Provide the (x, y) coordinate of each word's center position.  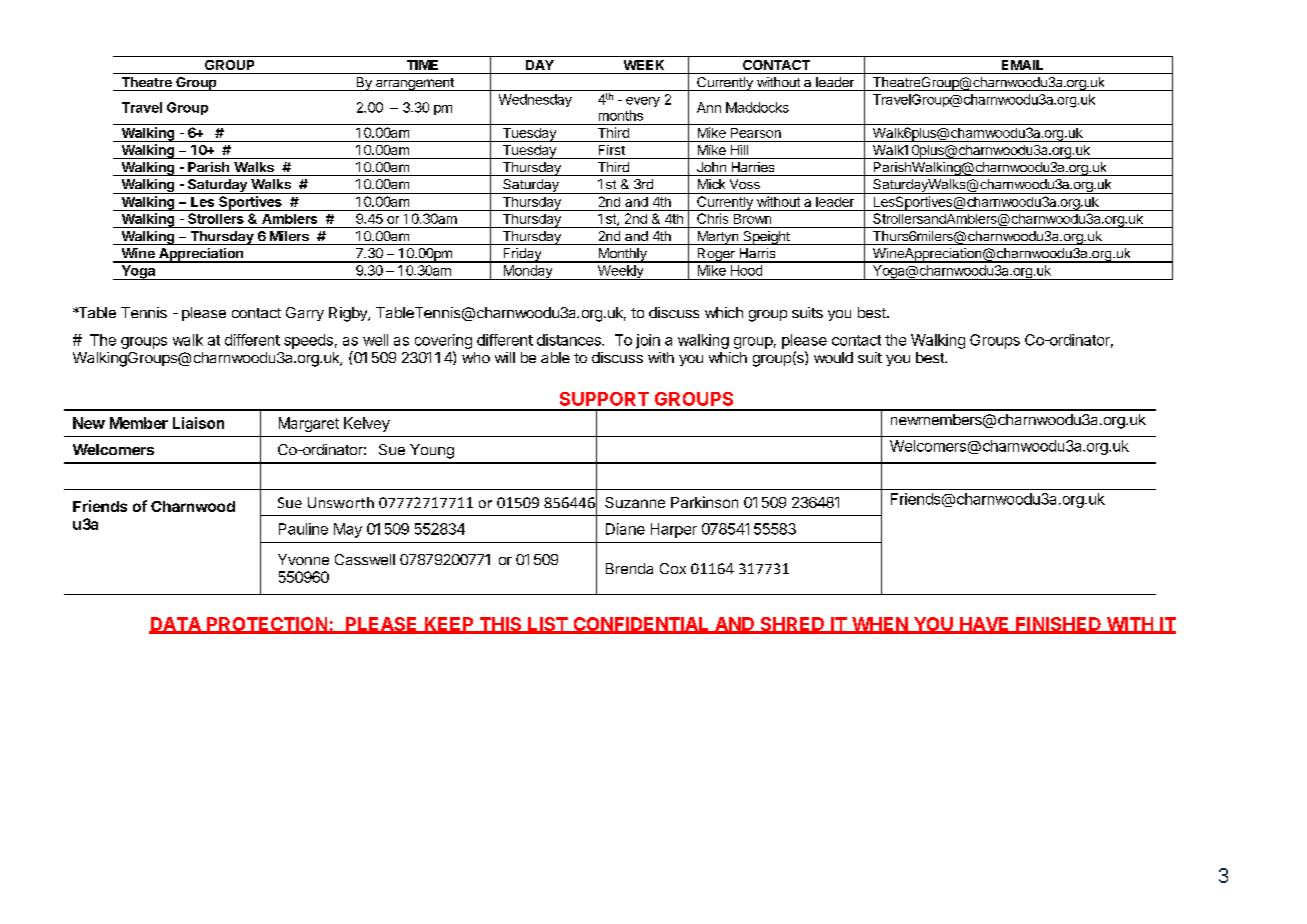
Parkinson (704, 502)
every (643, 102)
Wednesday (535, 100)
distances (570, 340)
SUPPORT (604, 399)
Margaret (309, 424)
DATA (176, 625)
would (833, 357)
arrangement (414, 84)
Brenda (629, 568)
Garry (305, 314)
